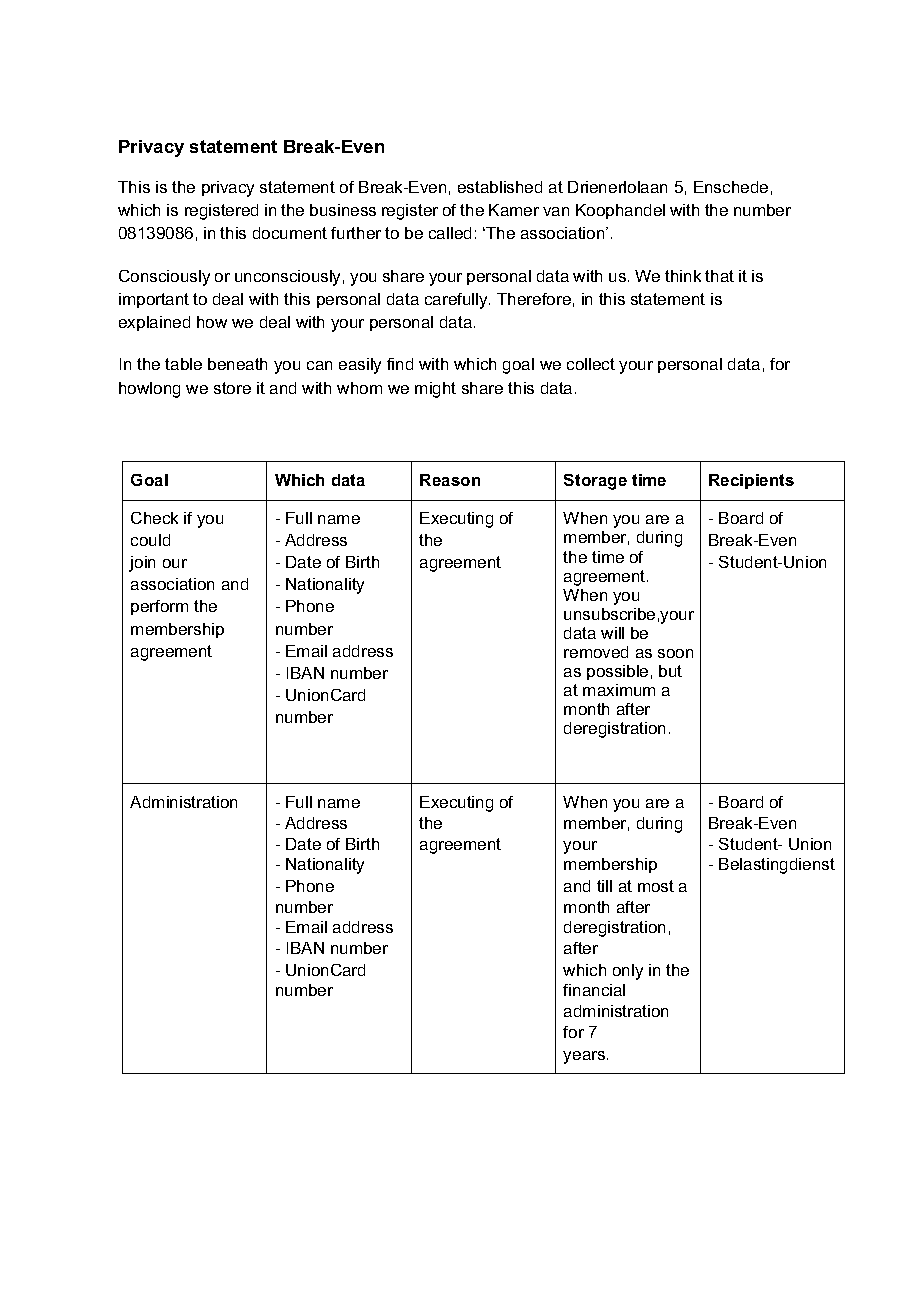 The height and width of the document is (1308, 924). Describe the element at coordinates (675, 653) in the document. I see `soon` at that location.
